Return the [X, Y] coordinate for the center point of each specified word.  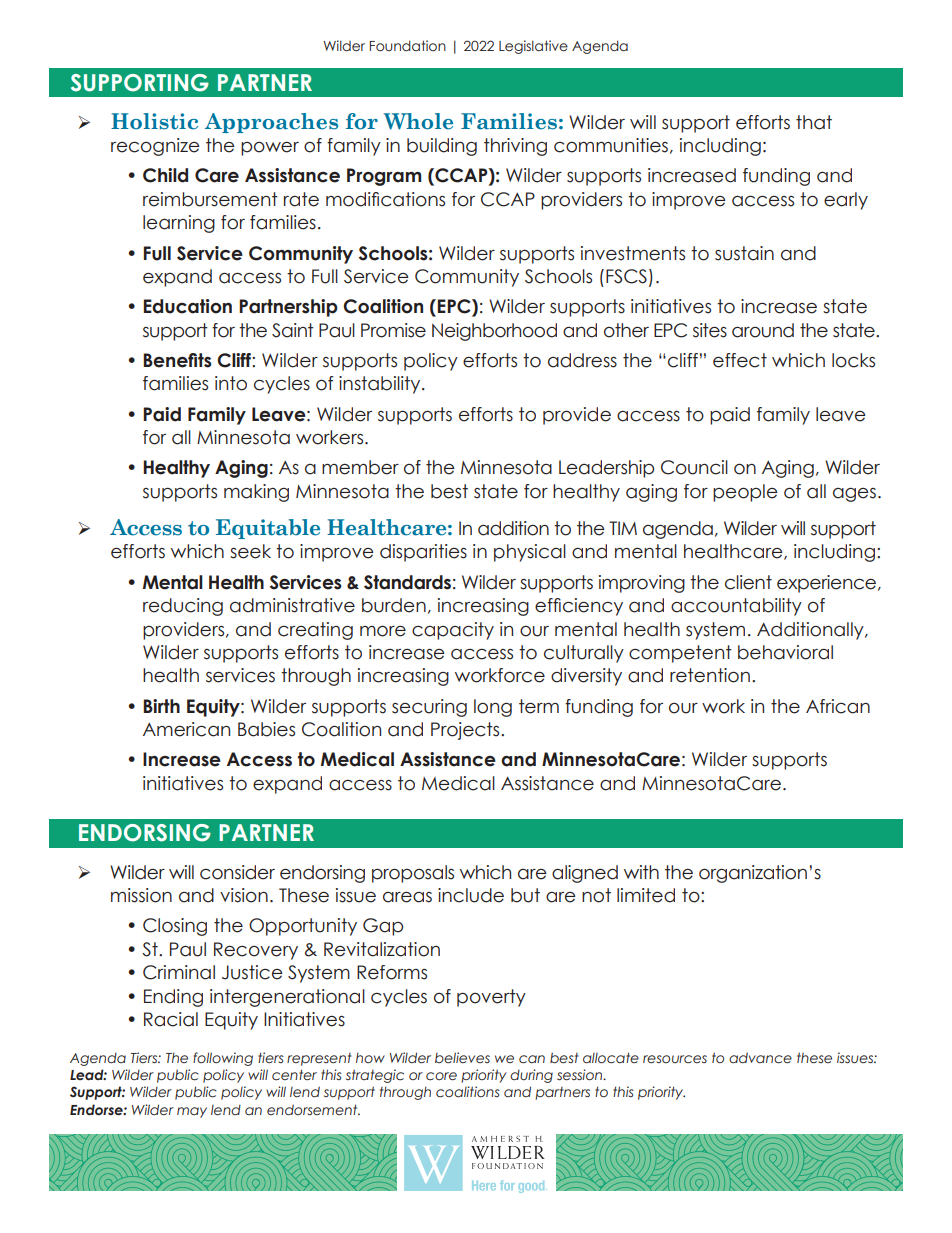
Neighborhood [494, 332]
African [838, 706]
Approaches [271, 123]
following [223, 1059]
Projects [466, 731]
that [814, 122]
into [231, 383]
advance [760, 1058]
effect [740, 360]
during [531, 1076]
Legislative [533, 47]
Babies [266, 729]
